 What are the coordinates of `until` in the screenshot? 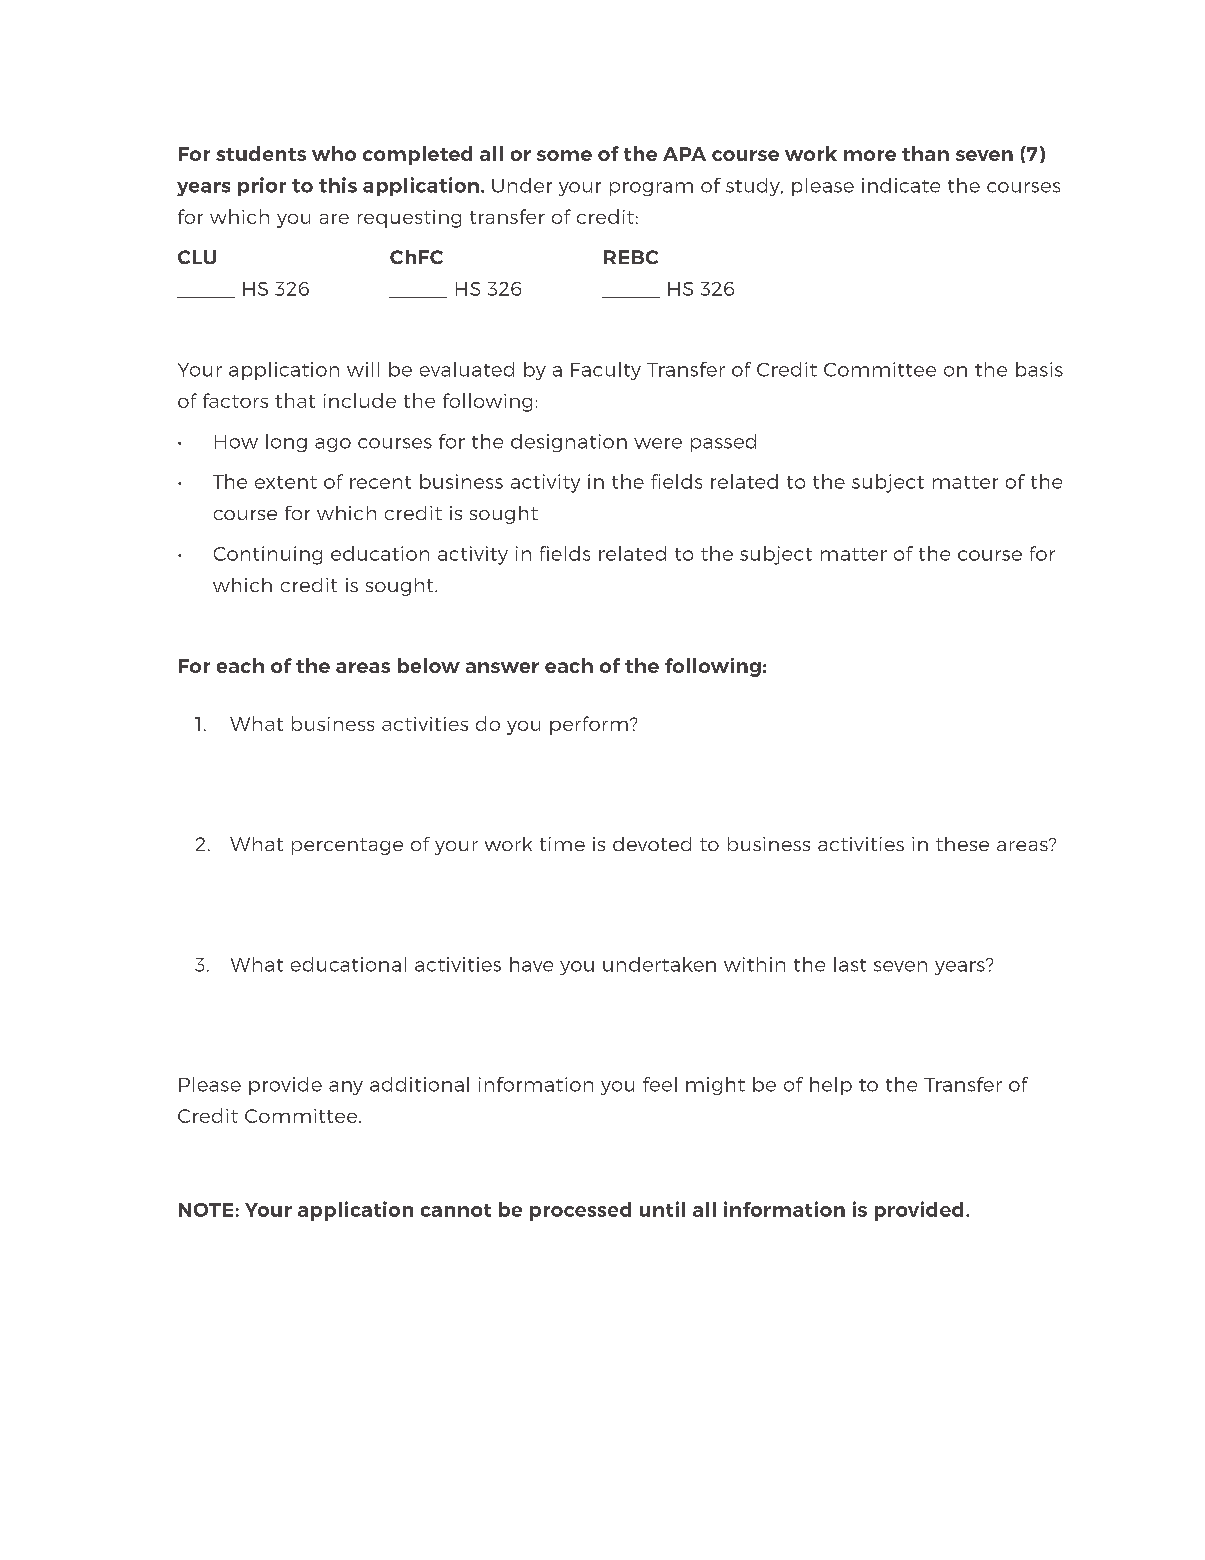 It's located at (662, 1209).
